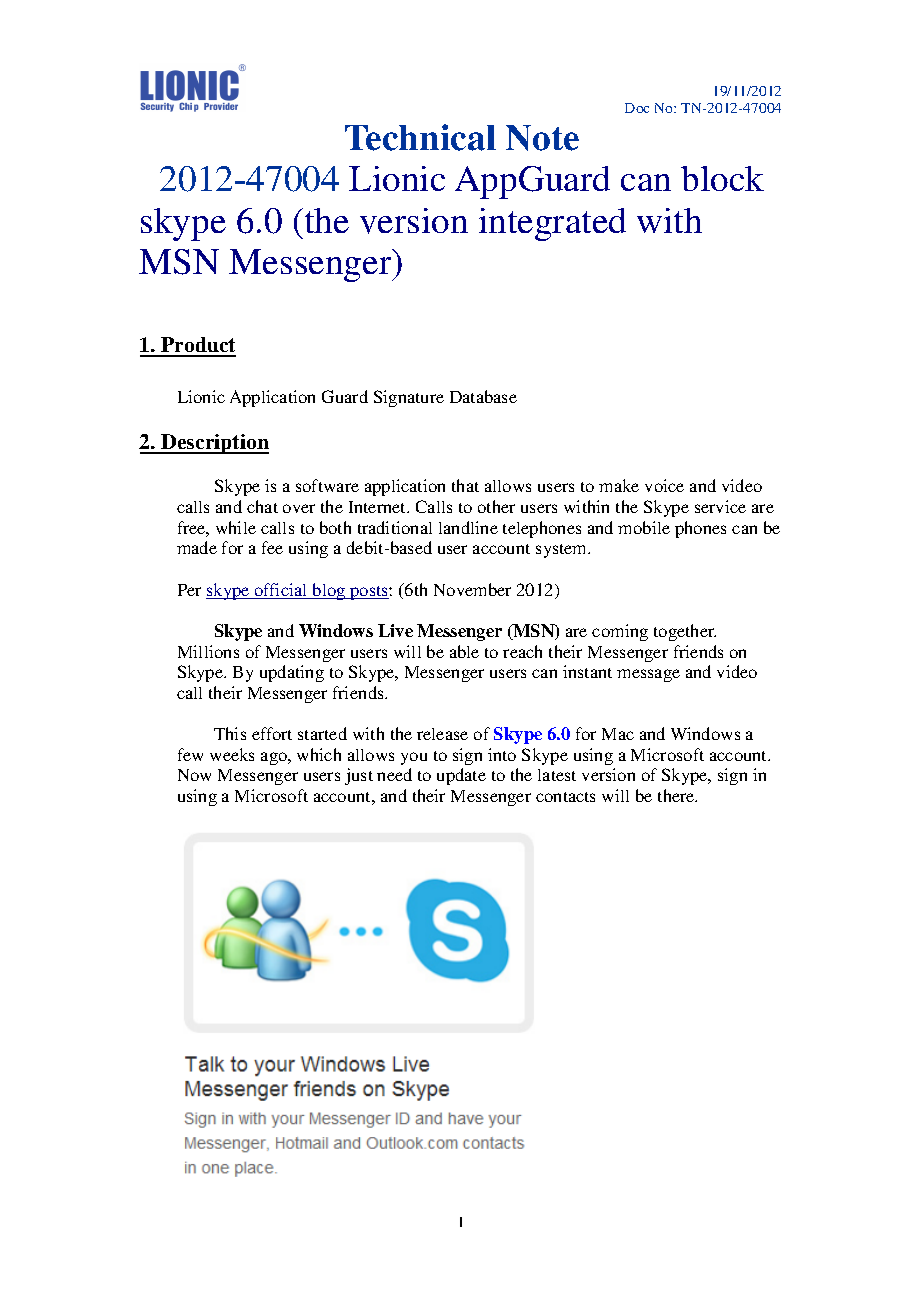 This page has height=1308, width=924. Describe the element at coordinates (272, 547) in the page. I see `fee` at that location.
